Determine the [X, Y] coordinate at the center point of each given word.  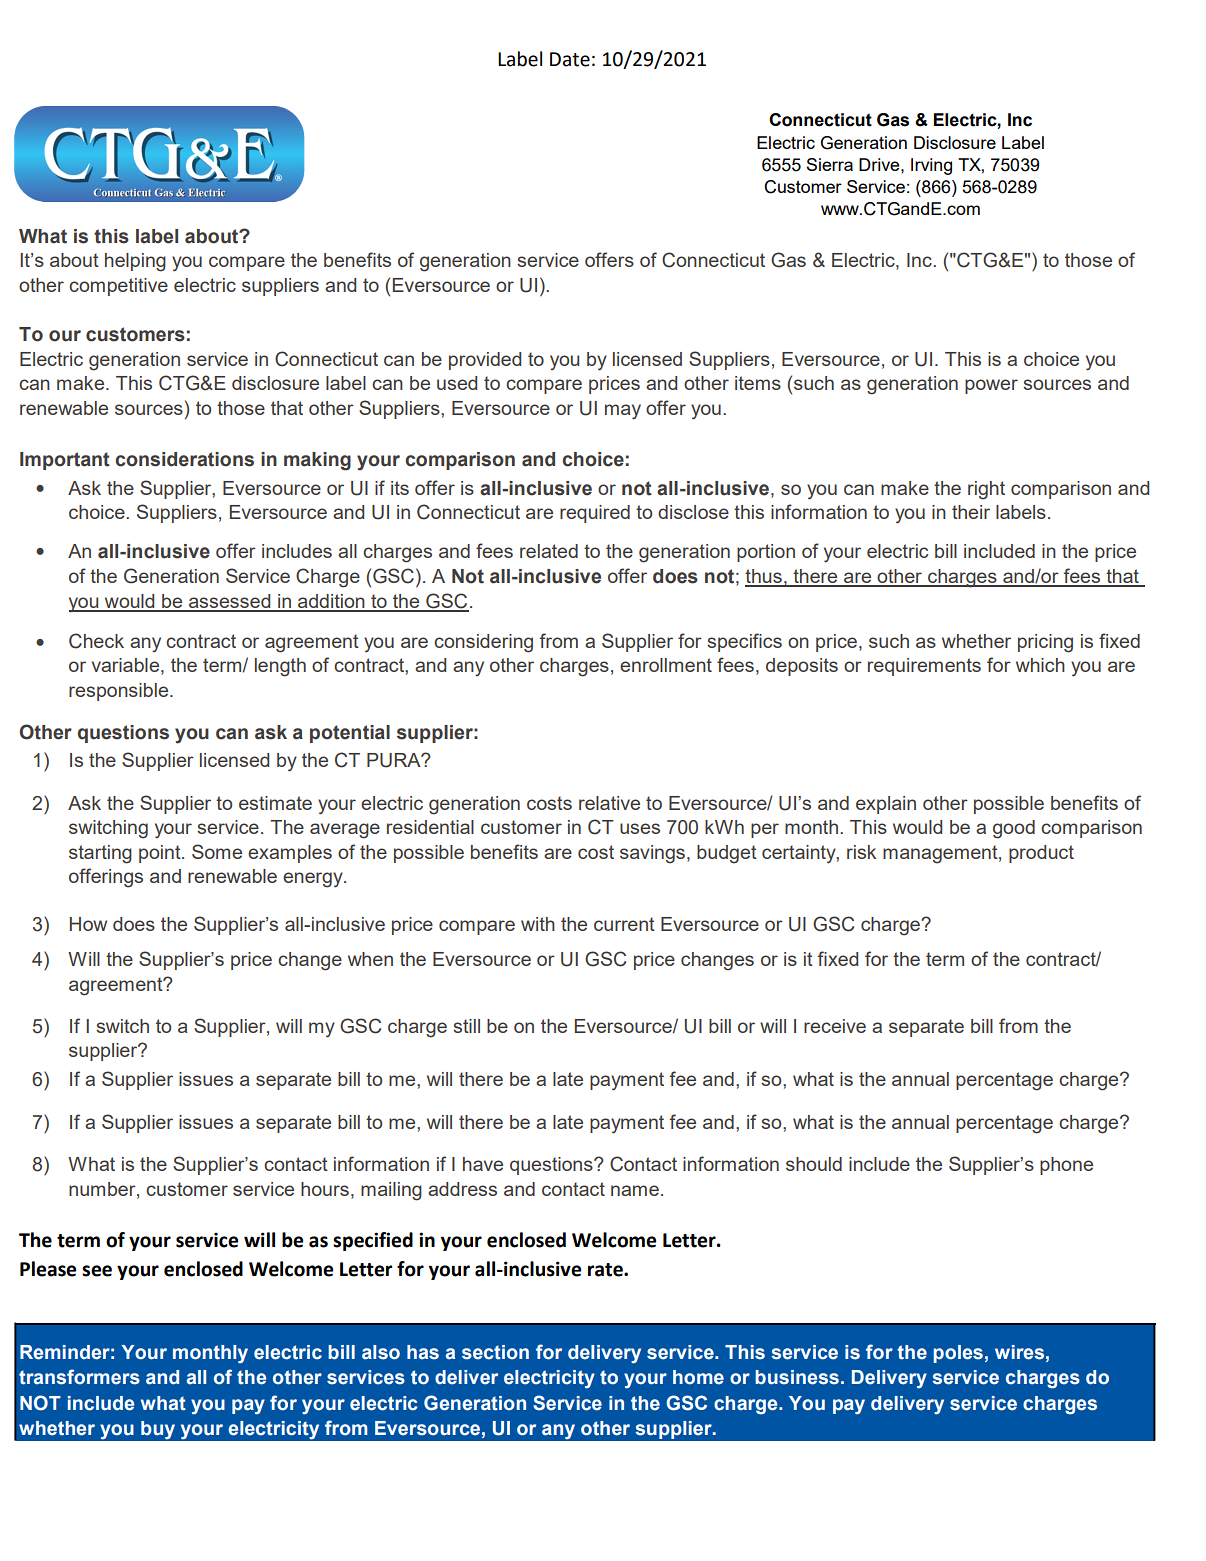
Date [570, 59]
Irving [931, 166]
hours [325, 1189]
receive [835, 1026]
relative [609, 803]
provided [485, 361]
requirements [924, 667]
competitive [118, 287]
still [466, 1026]
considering [483, 643]
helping [135, 262]
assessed [230, 602]
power [991, 386]
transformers [79, 1377]
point [161, 854]
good [1014, 829]
